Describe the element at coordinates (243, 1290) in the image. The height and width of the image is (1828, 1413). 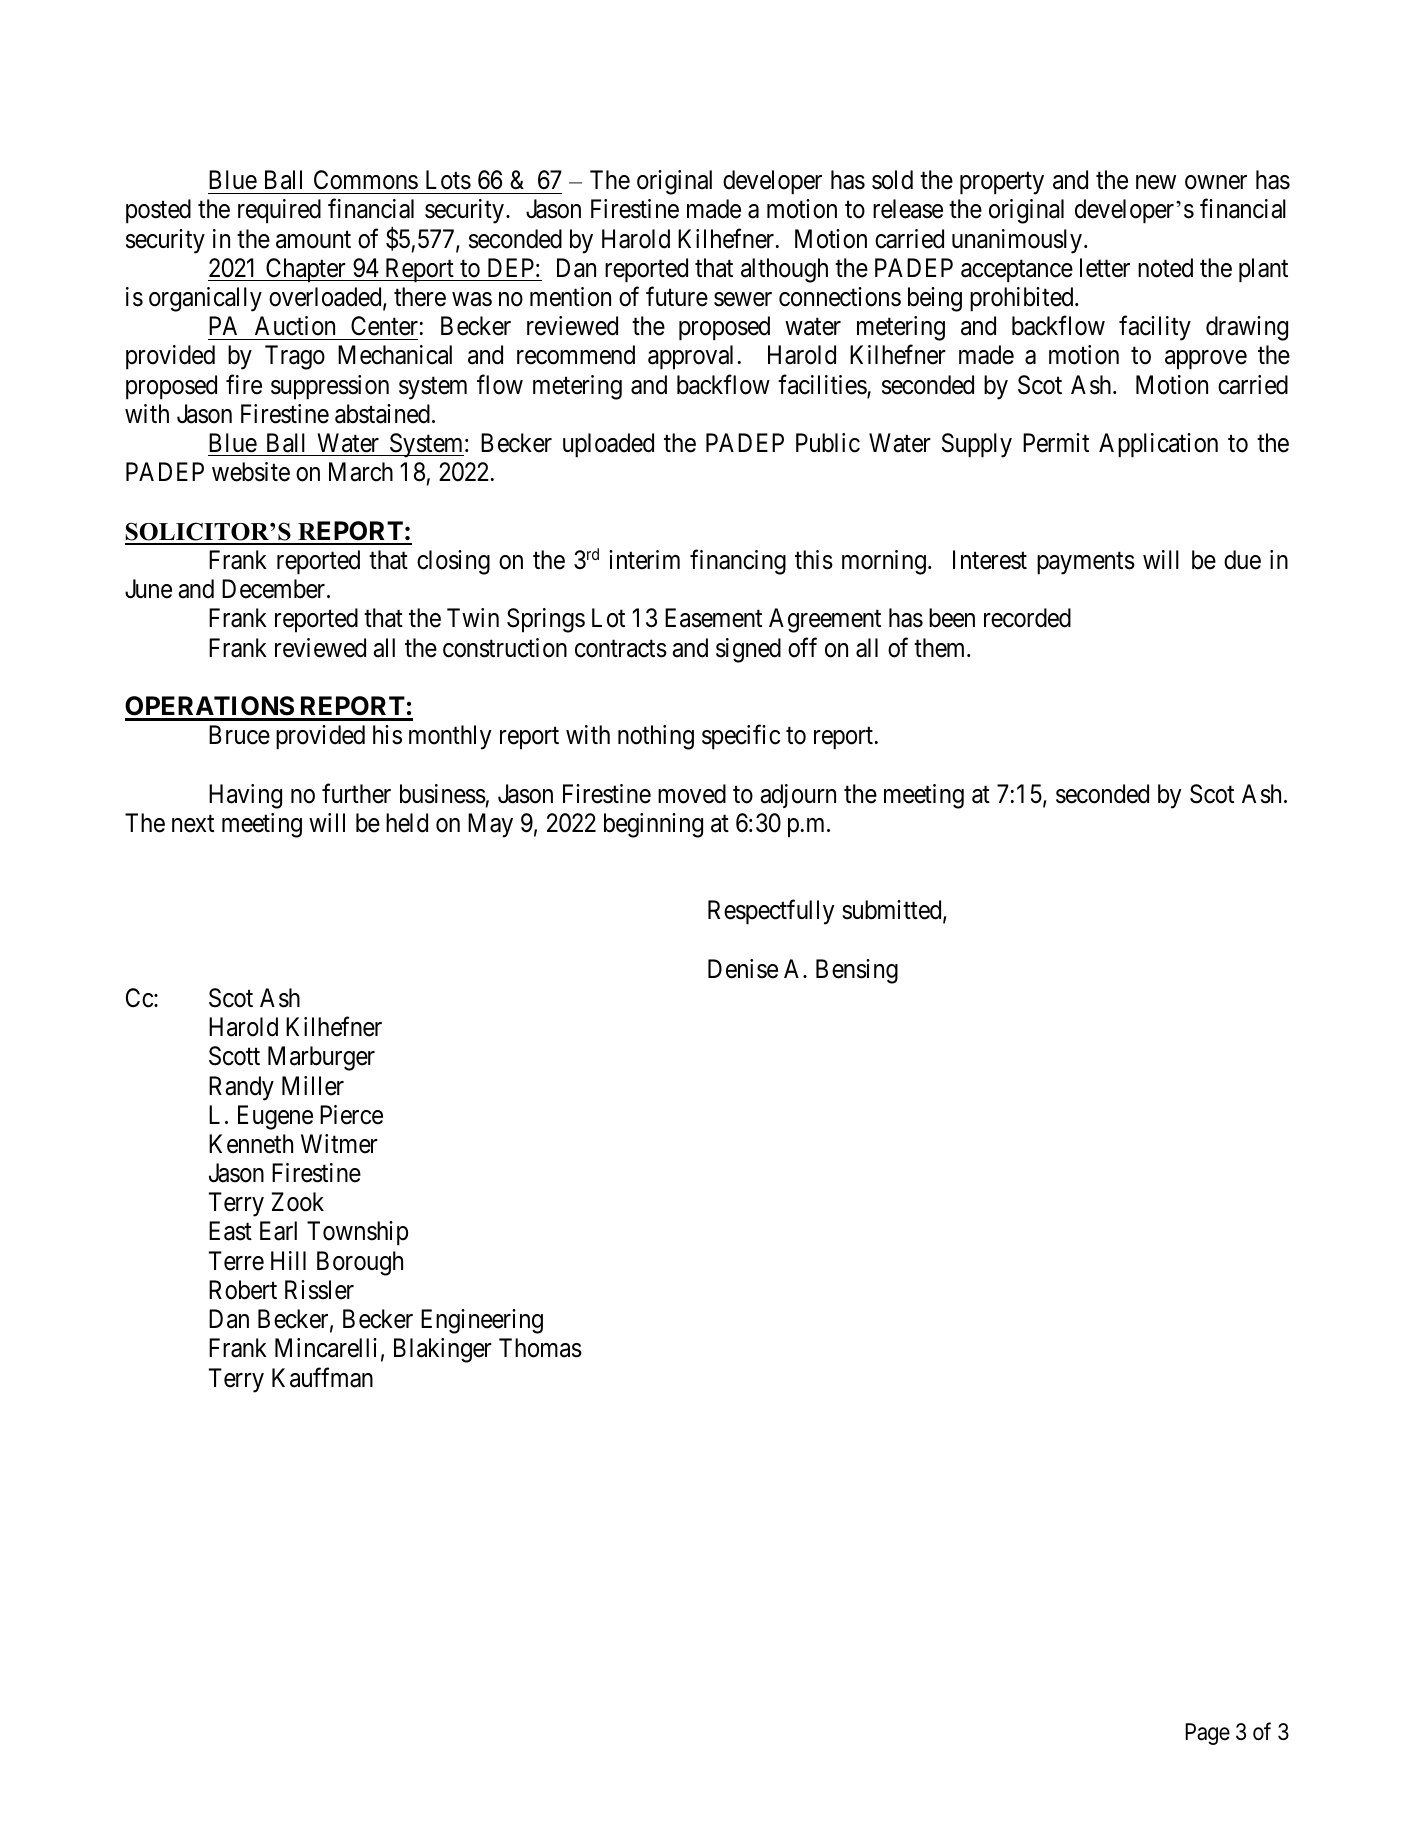
I see `Robert` at that location.
